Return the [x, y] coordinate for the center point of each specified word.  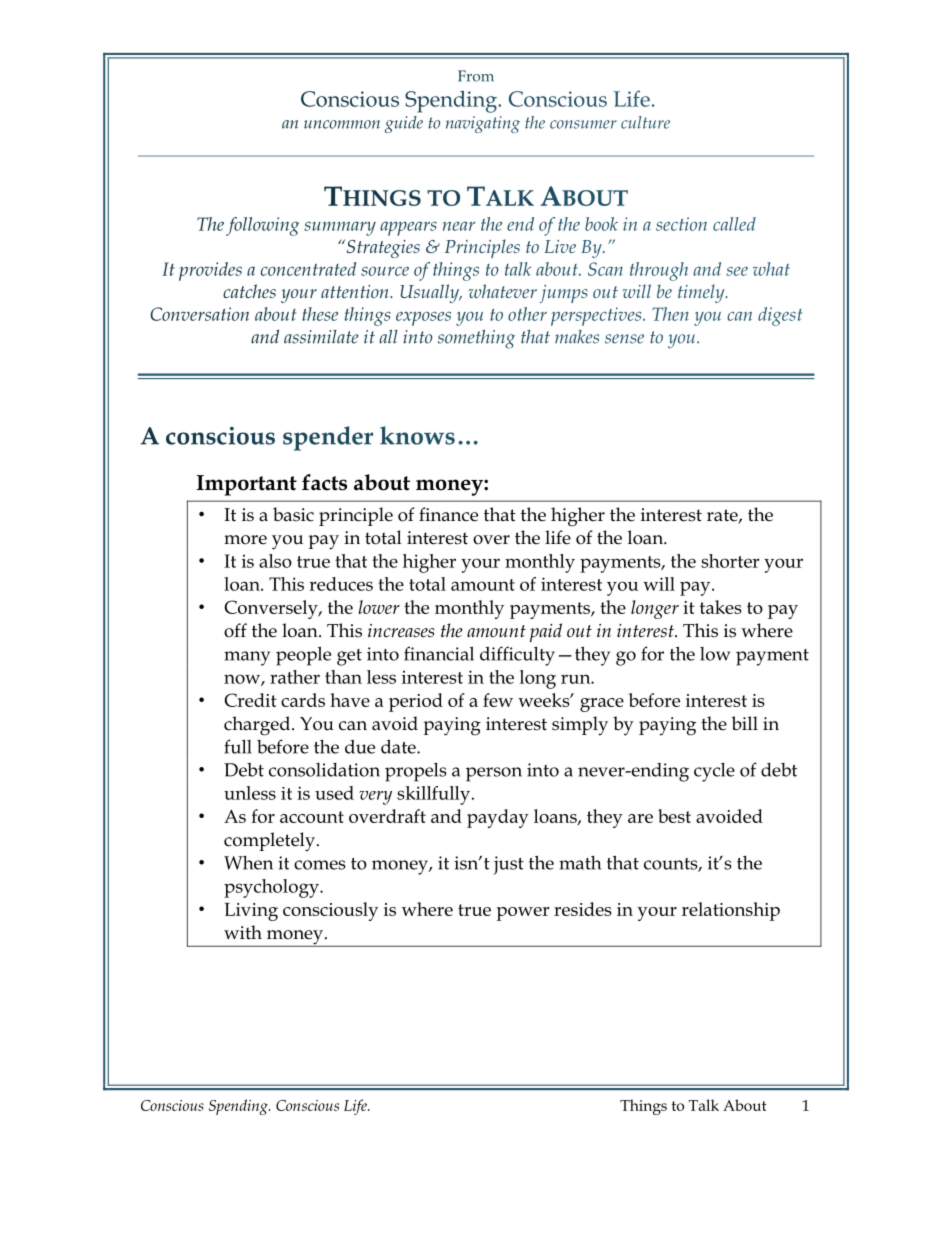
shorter [730, 561]
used [334, 793]
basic [293, 514]
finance [448, 514]
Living [251, 912]
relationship [731, 911]
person [494, 774]
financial [439, 653]
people [303, 656]
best [674, 816]
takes [721, 607]
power [523, 914]
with [243, 932]
